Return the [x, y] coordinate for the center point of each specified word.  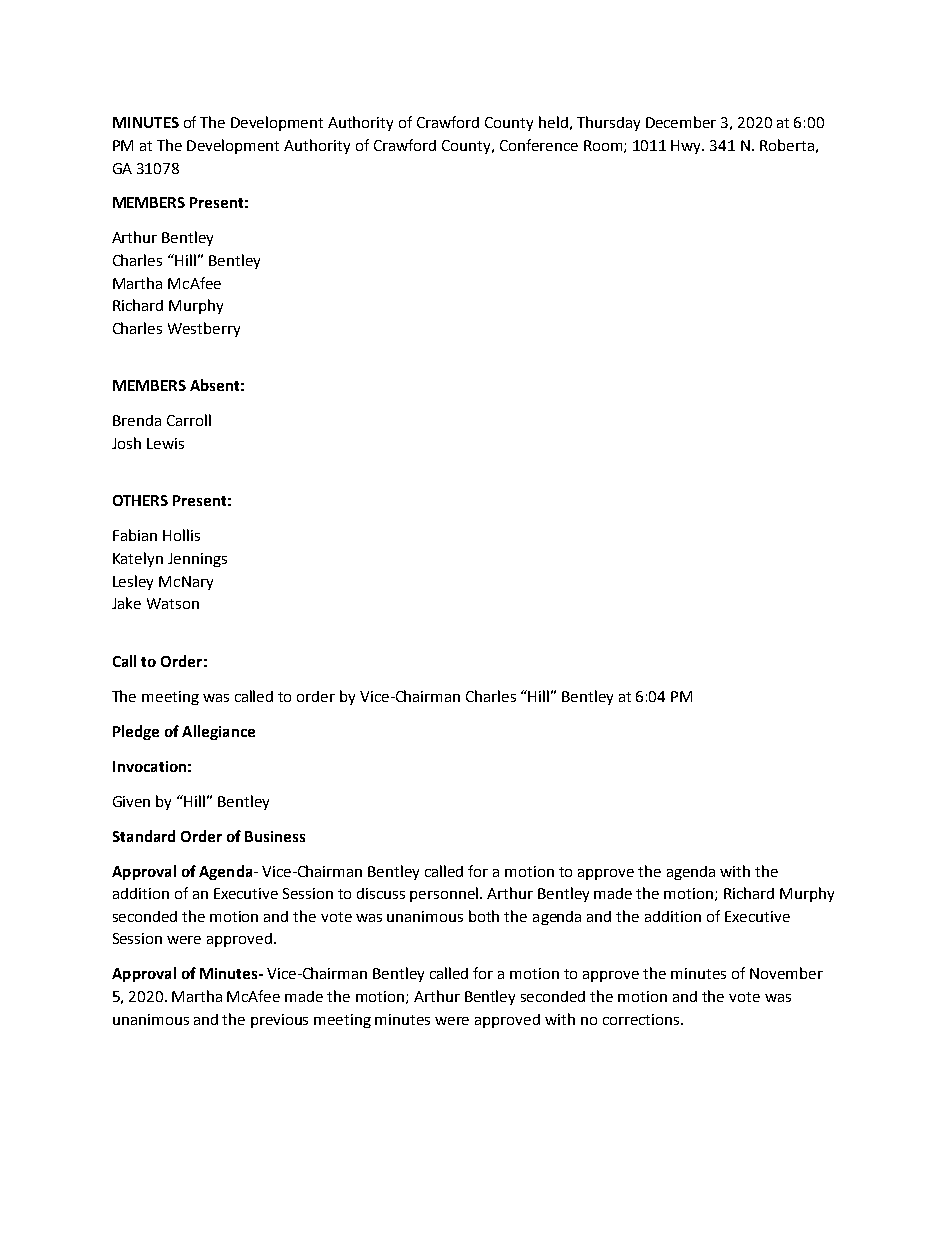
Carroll [189, 420]
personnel [445, 894]
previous [279, 1021]
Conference [539, 145]
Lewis [165, 443]
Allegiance [218, 732]
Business [275, 836]
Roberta [787, 145]
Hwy [687, 147]
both [484, 916]
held [553, 122]
